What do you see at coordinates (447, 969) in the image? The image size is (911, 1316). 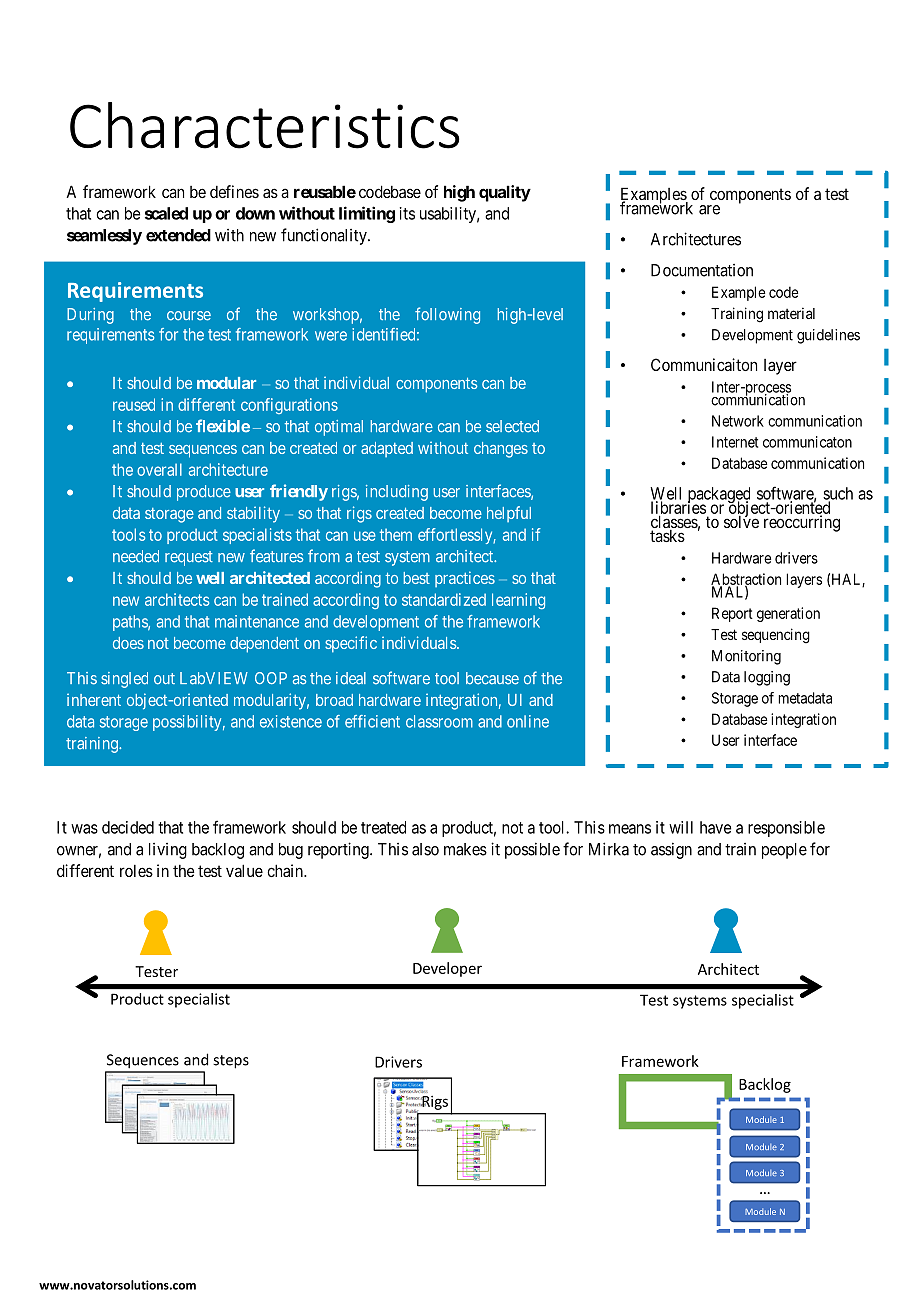 I see `Developer` at bounding box center [447, 969].
